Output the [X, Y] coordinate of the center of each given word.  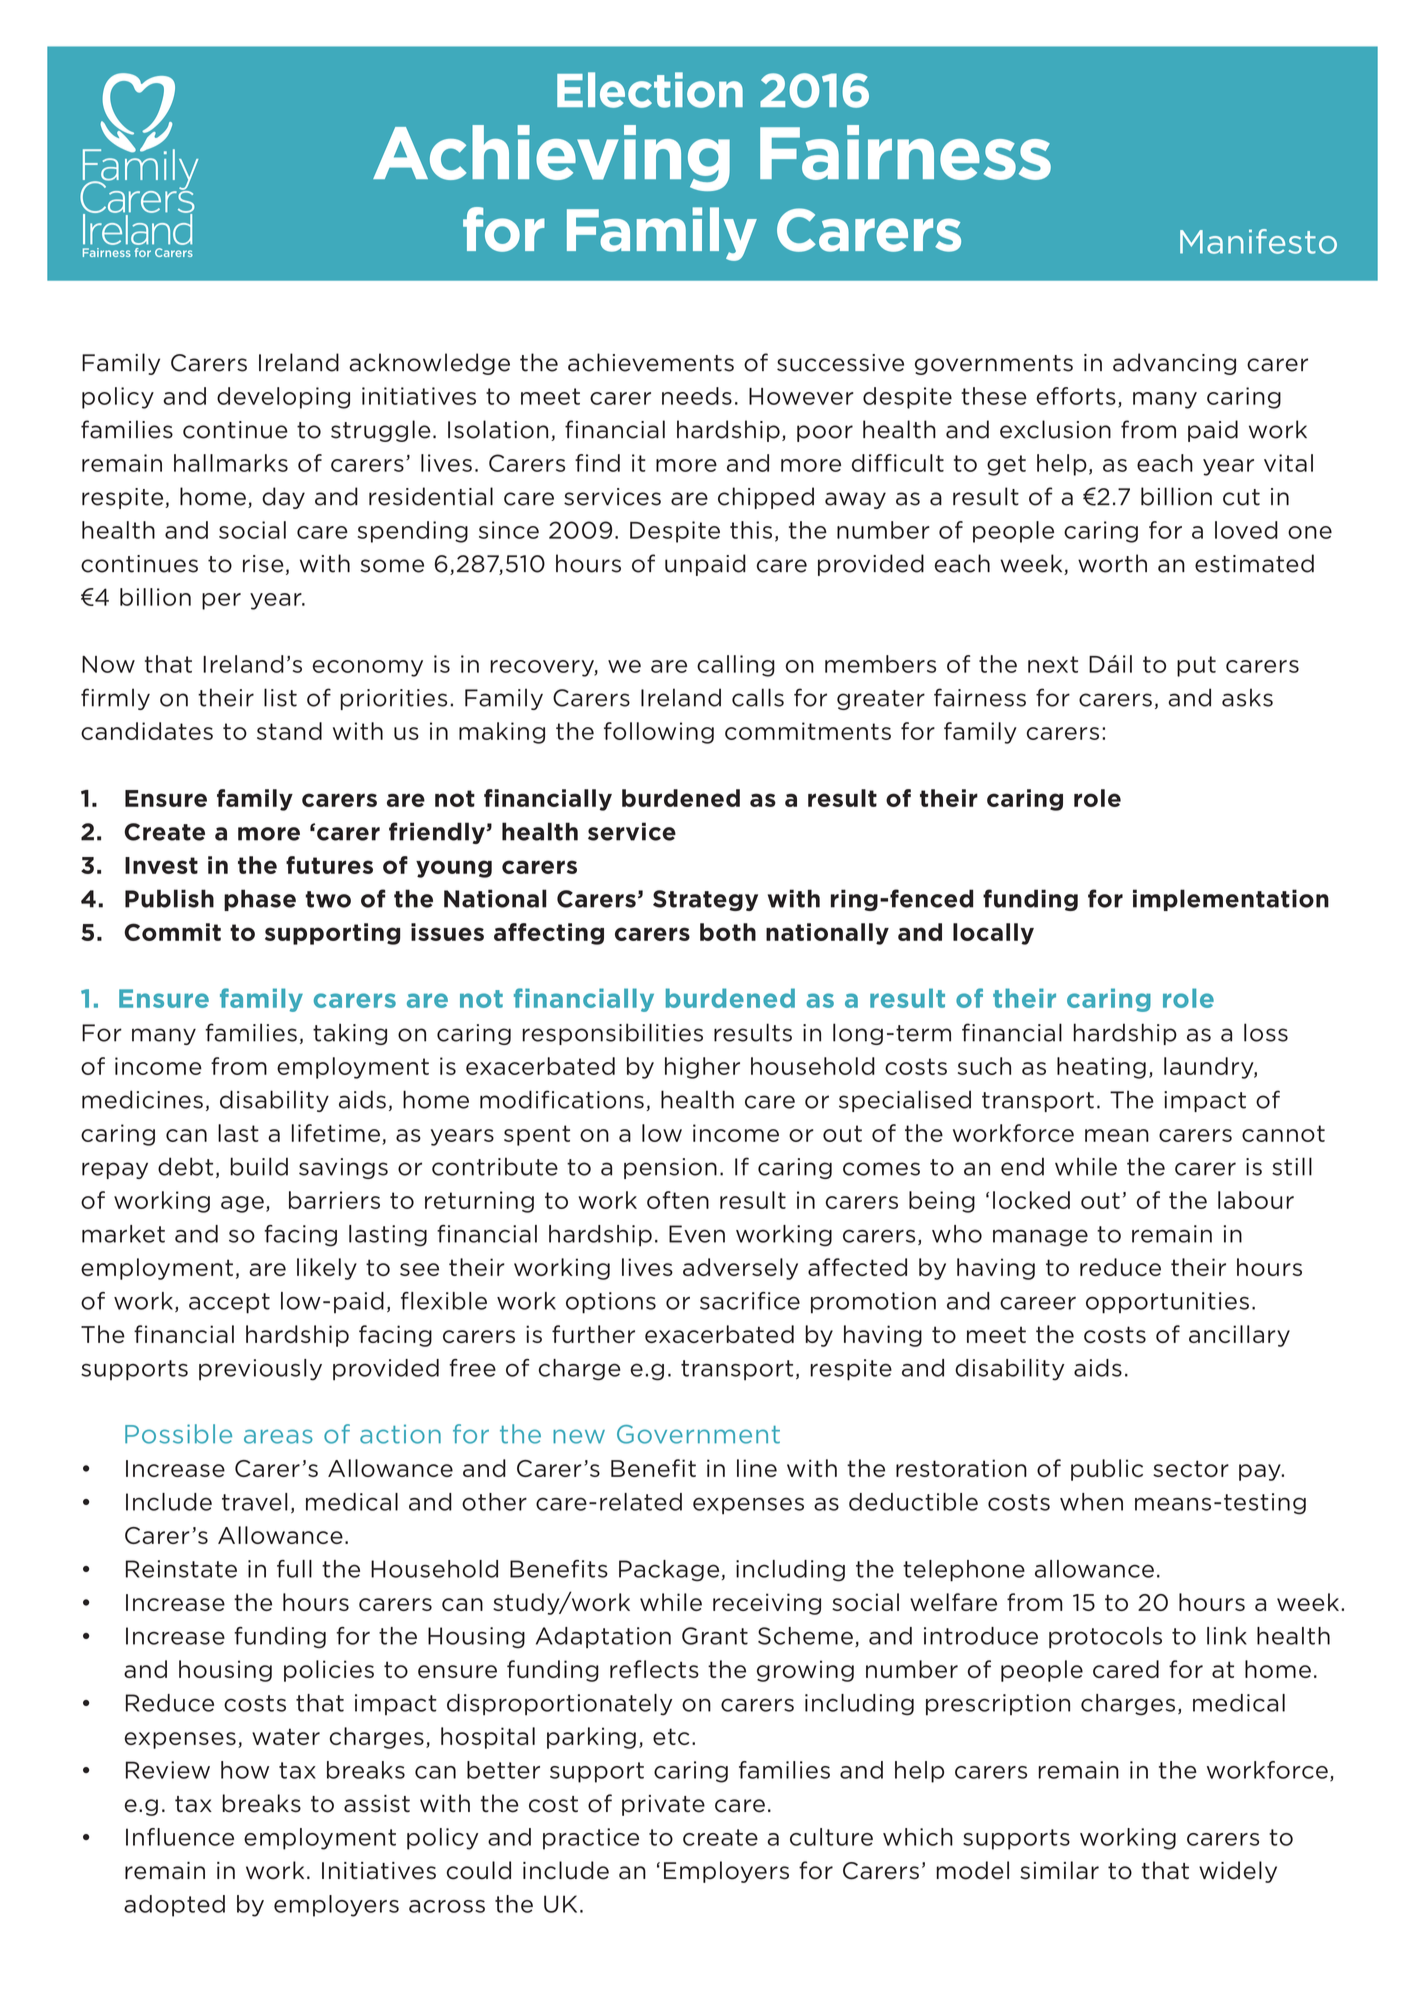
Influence [180, 1837]
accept [229, 1303]
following [659, 733]
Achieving [551, 158]
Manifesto [1258, 241]
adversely [740, 1269]
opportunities [1167, 1303]
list [280, 697]
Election [650, 90]
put [1196, 666]
